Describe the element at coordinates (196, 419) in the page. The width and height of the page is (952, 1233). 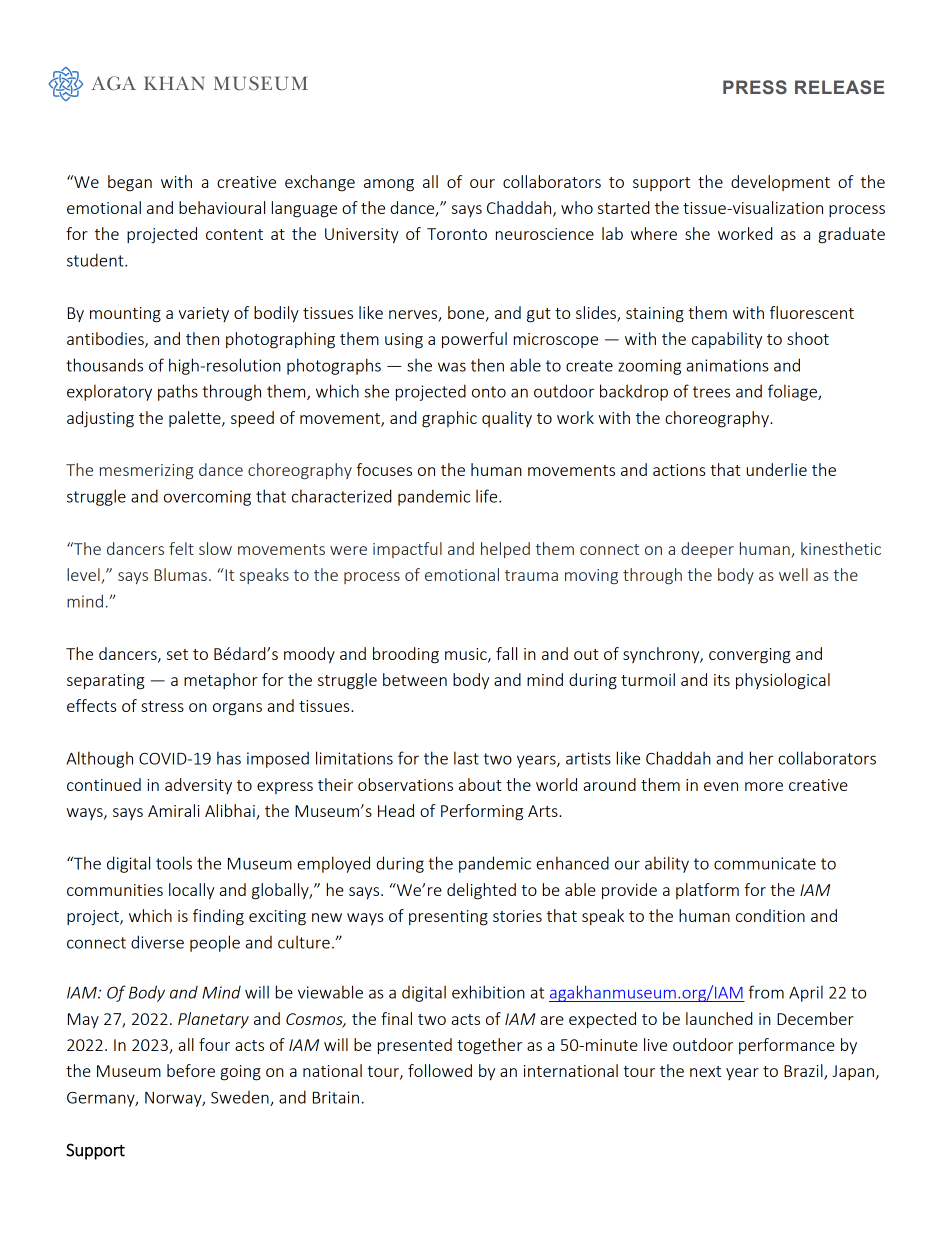
I see `palette` at that location.
